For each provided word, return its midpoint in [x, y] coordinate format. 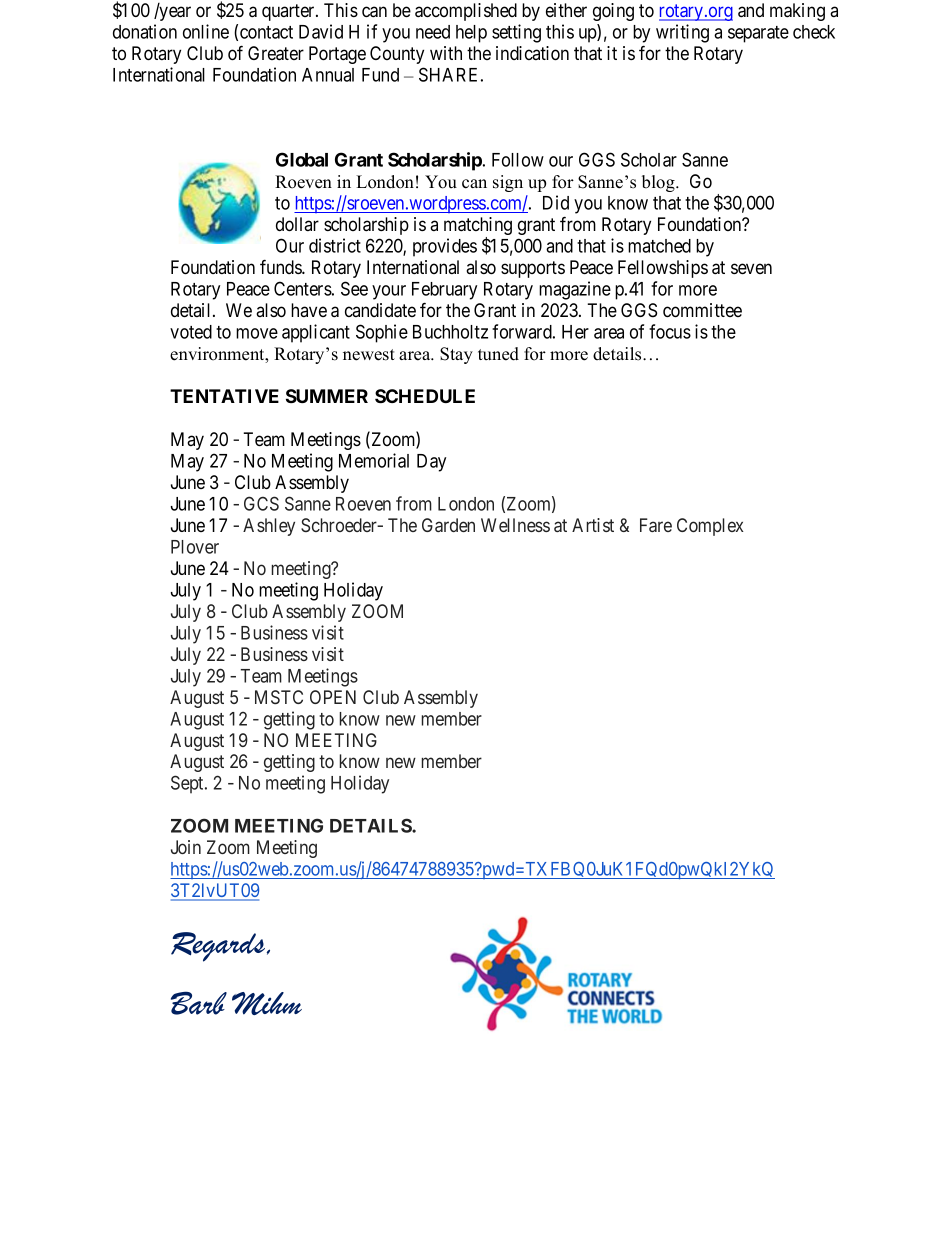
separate [758, 34]
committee [702, 310]
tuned [498, 354]
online [206, 31]
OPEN [333, 697]
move [257, 333]
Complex [710, 527]
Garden [448, 525]
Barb [199, 1003]
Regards [219, 947]
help [471, 34]
